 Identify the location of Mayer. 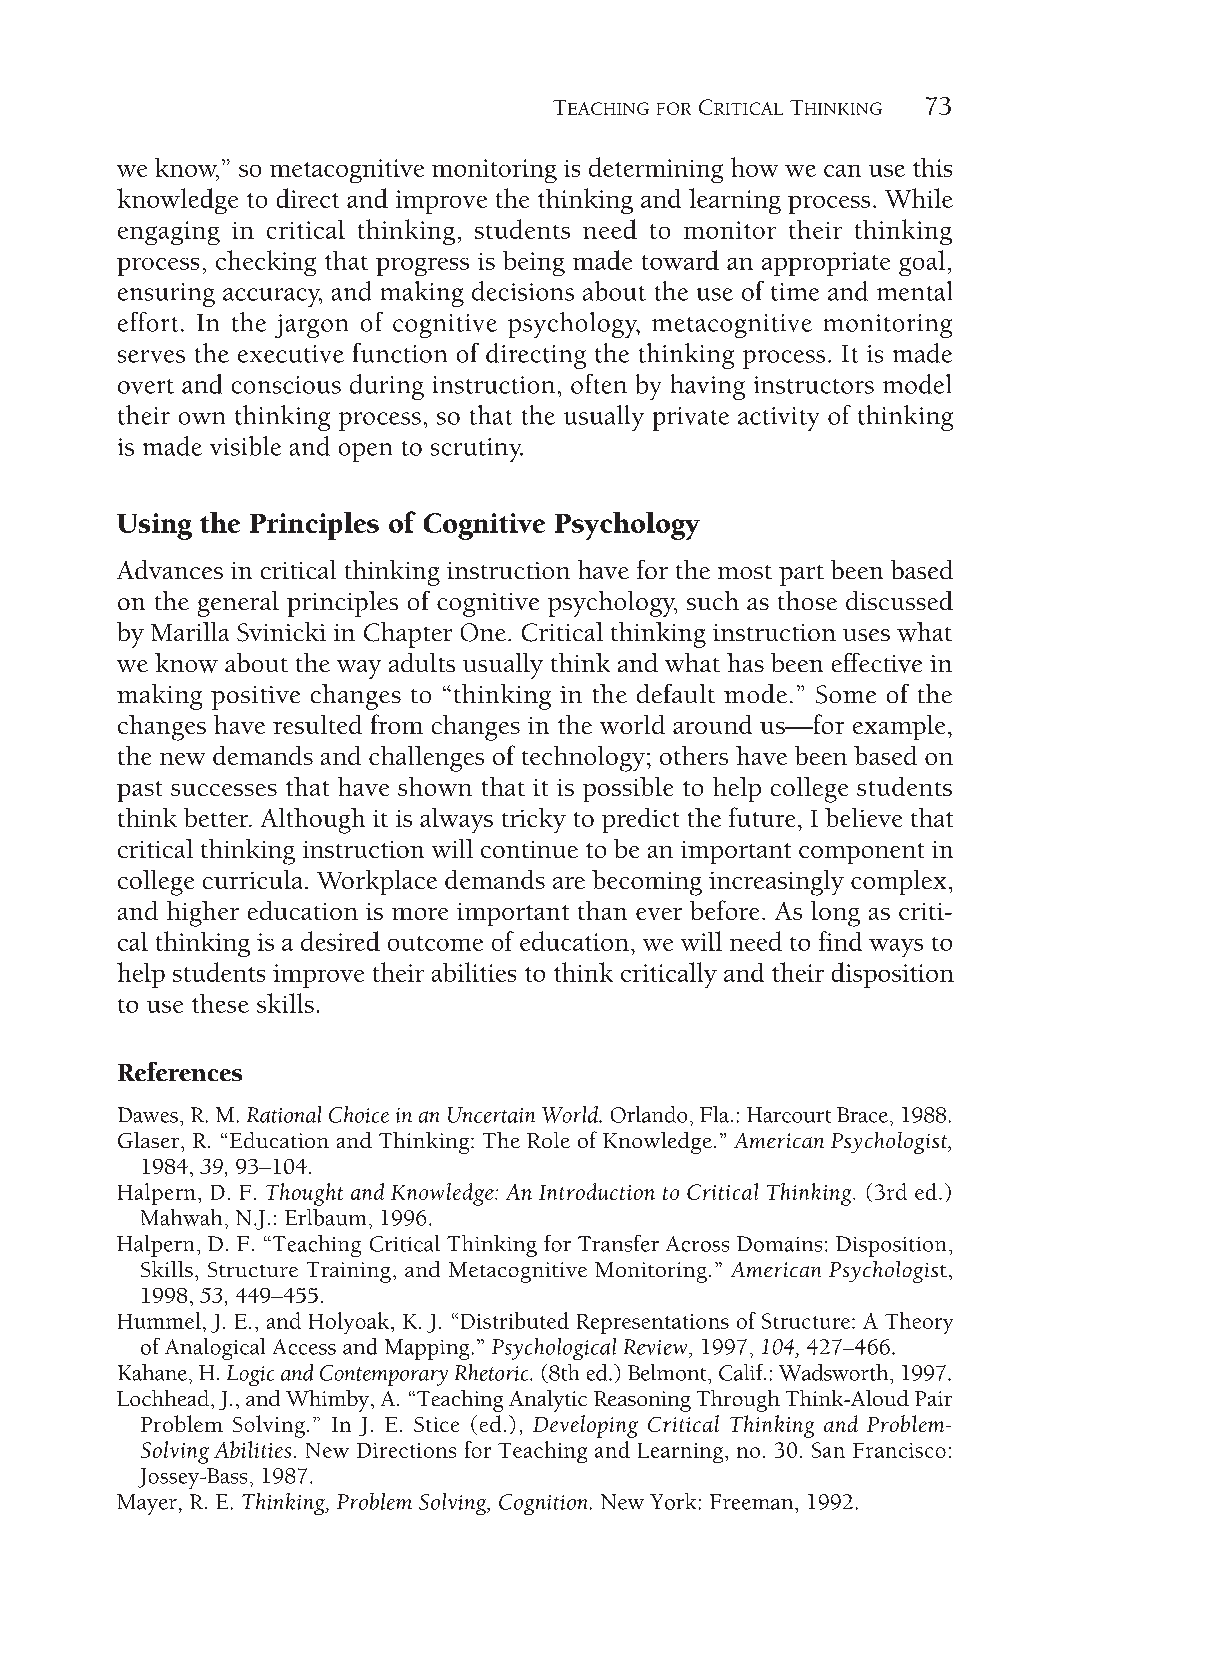
(147, 1504).
